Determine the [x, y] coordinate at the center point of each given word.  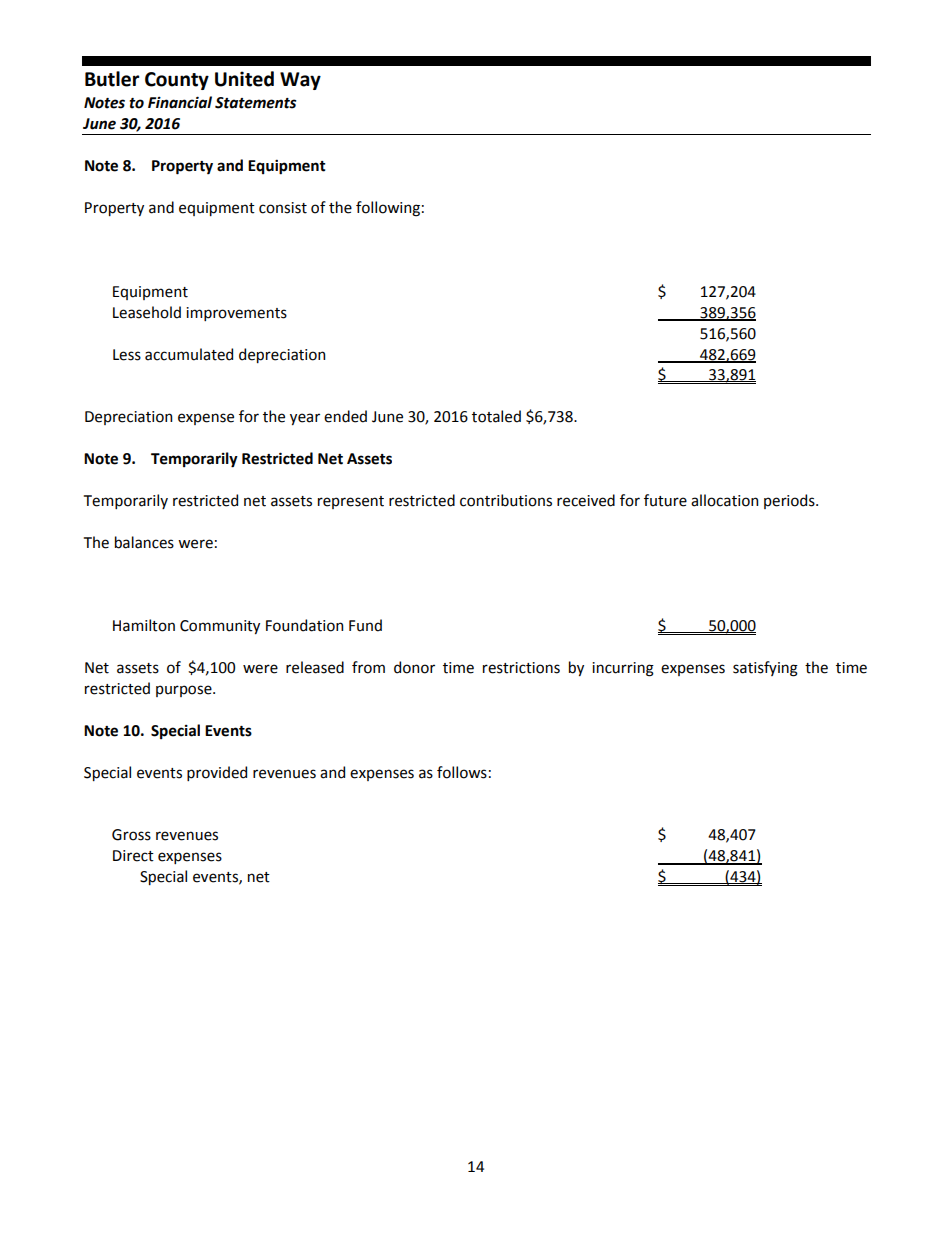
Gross [131, 835]
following [388, 209]
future [665, 500]
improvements [236, 314]
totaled [496, 416]
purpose [185, 691]
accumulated [189, 354]
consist [283, 208]
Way [300, 81]
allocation [724, 500]
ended [345, 416]
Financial [180, 102]
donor [414, 667]
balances [144, 542]
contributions [506, 500]
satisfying [765, 669]
